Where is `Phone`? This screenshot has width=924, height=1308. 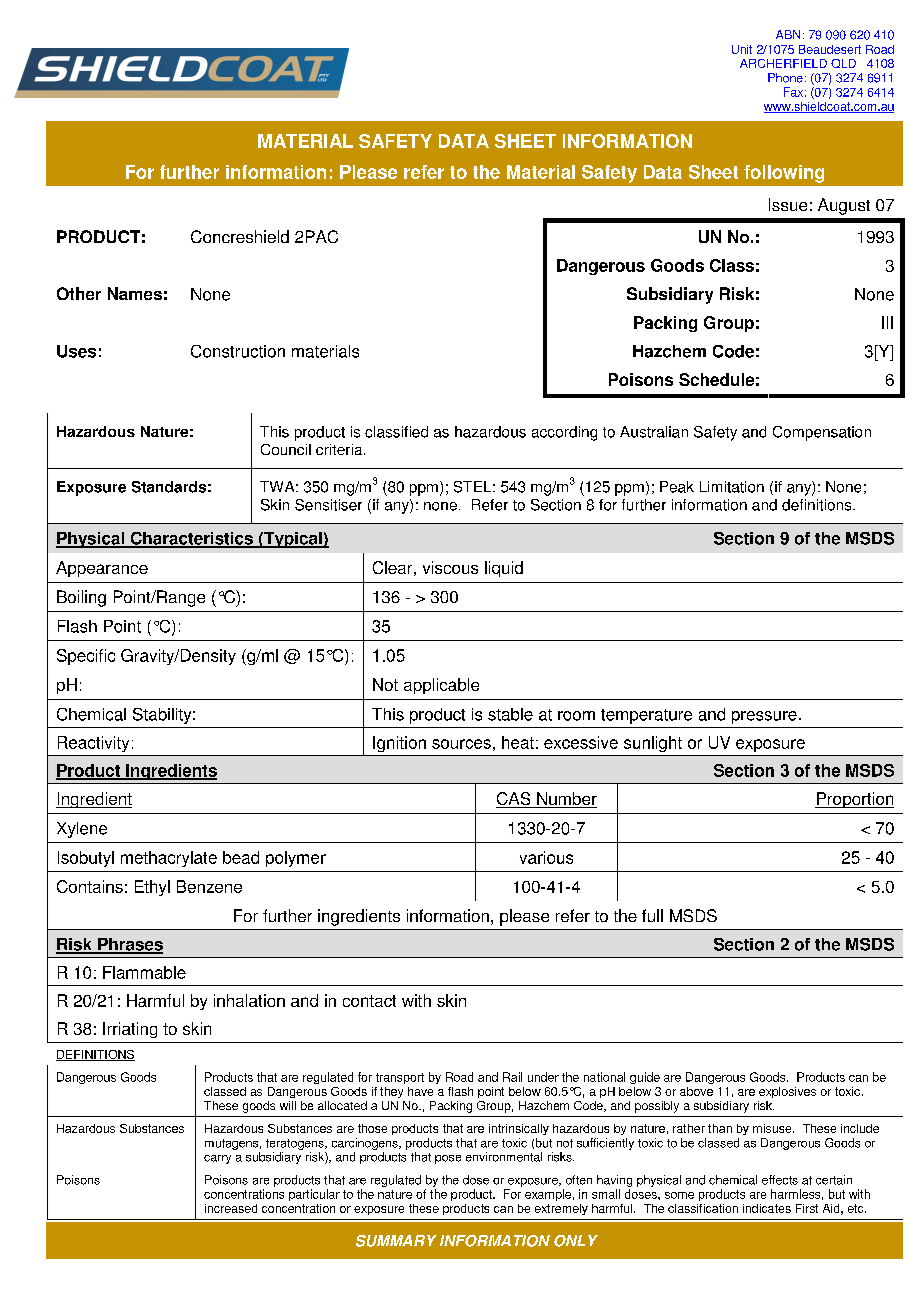
Phone is located at coordinates (785, 78).
